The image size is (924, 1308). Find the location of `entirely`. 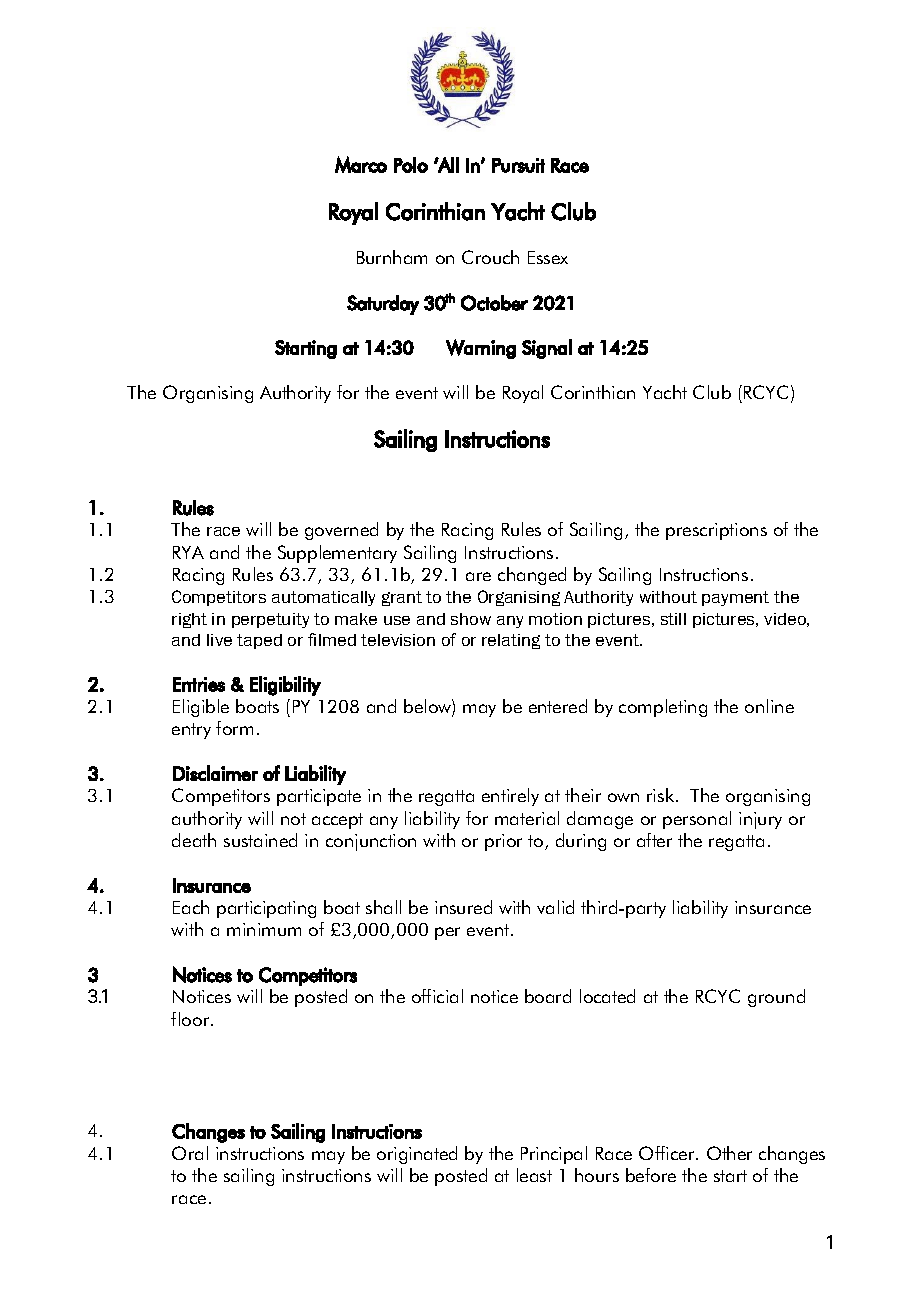

entirely is located at coordinates (510, 797).
